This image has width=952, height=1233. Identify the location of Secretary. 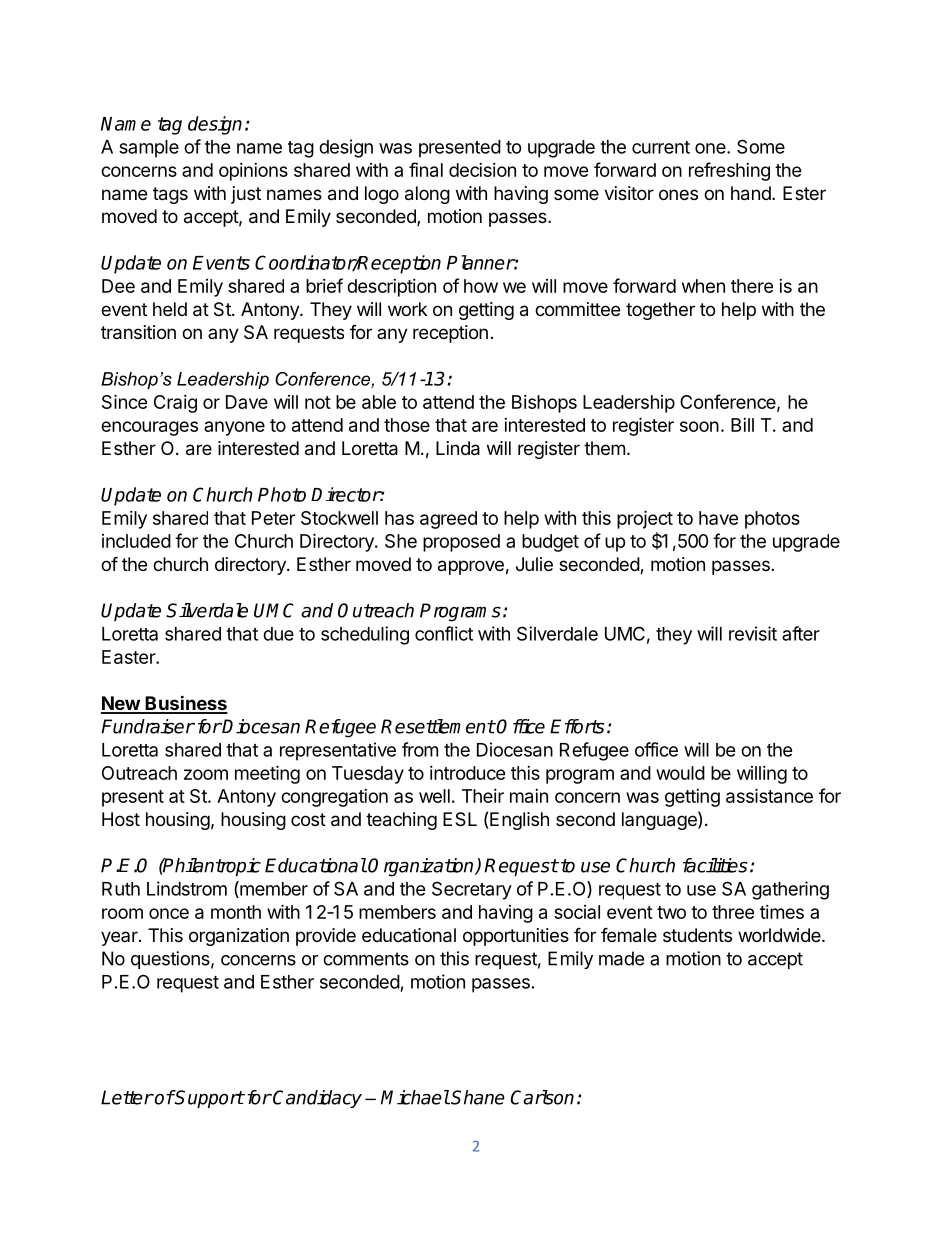
(472, 890).
